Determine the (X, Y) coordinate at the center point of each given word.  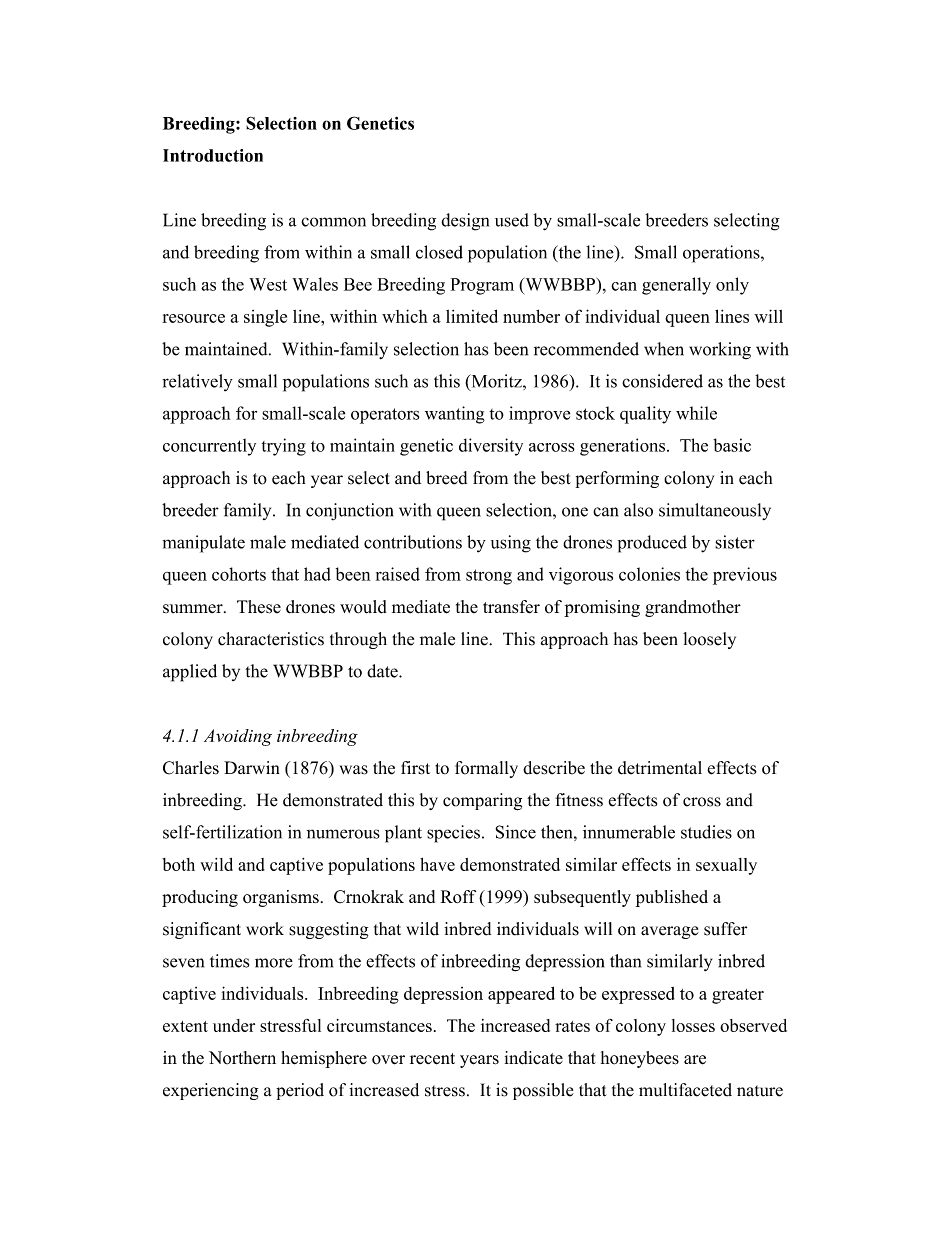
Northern (242, 1057)
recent (432, 1059)
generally (676, 286)
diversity (491, 447)
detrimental (660, 768)
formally (486, 769)
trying (284, 447)
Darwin (252, 767)
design (465, 222)
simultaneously (715, 511)
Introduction (213, 155)
